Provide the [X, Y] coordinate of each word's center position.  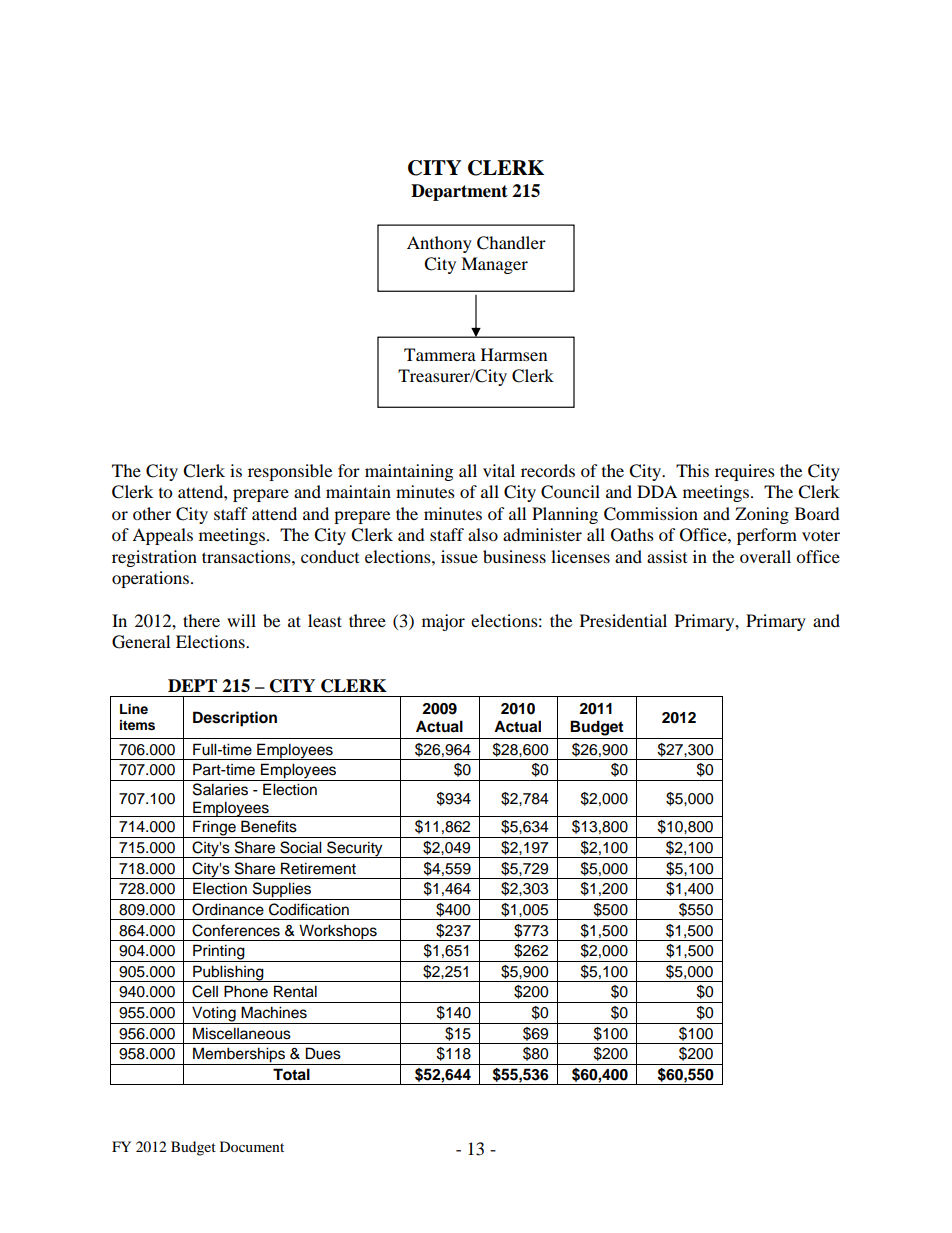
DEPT [192, 685]
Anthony [439, 244]
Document [252, 1146]
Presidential [623, 620]
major [443, 622]
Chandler [511, 243]
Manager [494, 265]
